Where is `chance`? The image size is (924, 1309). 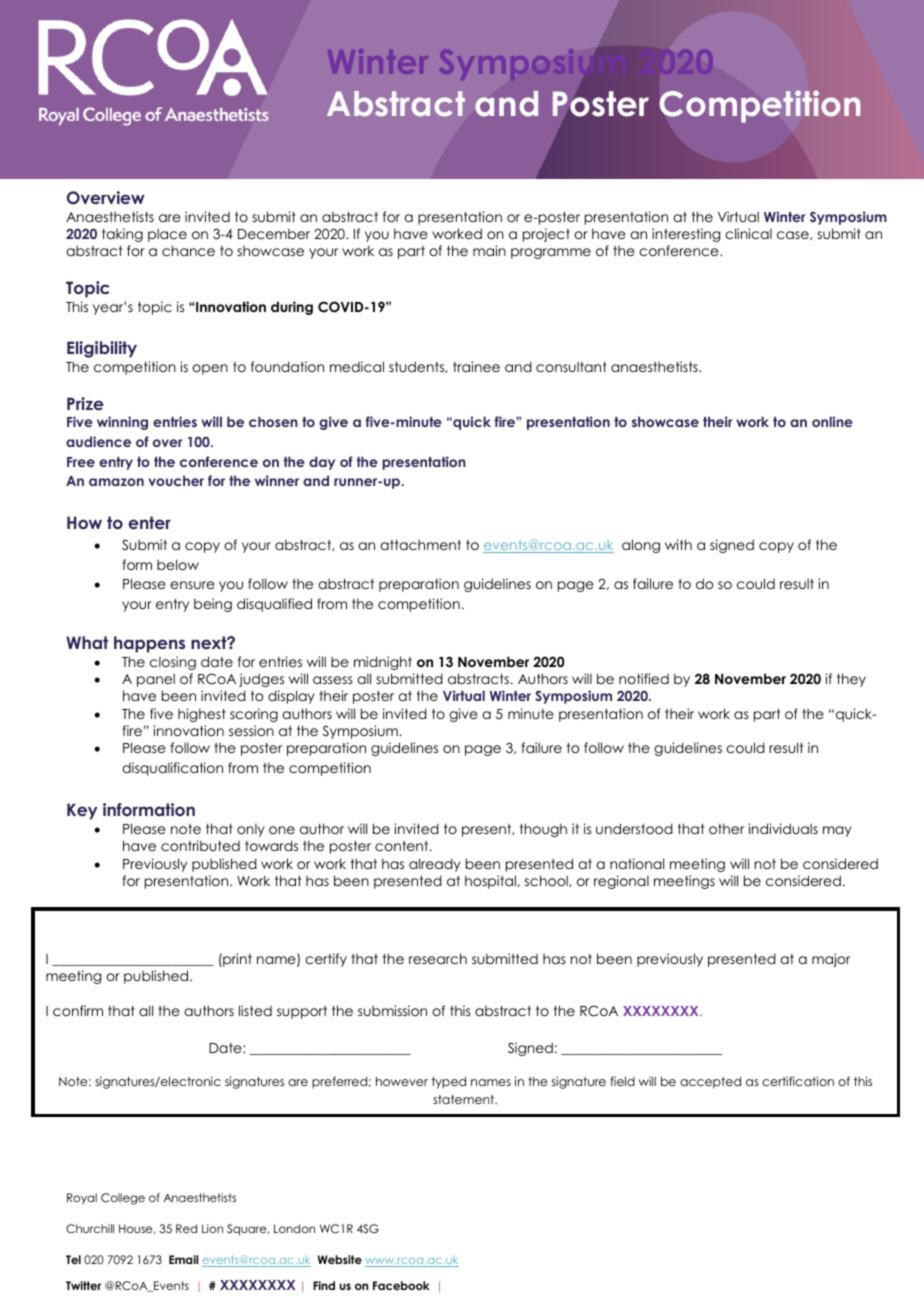
chance is located at coordinates (188, 250).
